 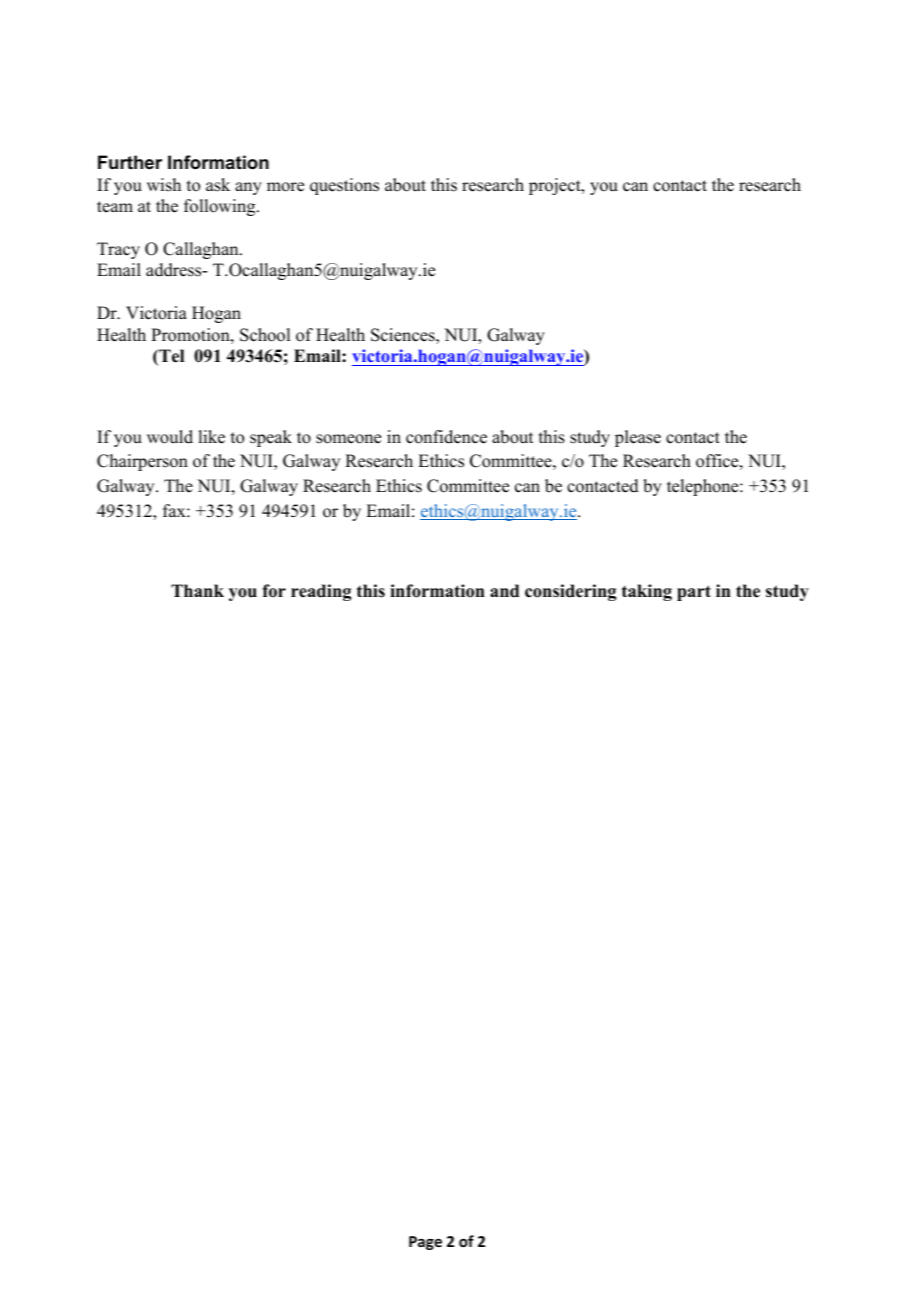 I want to click on wish, so click(x=164, y=185).
